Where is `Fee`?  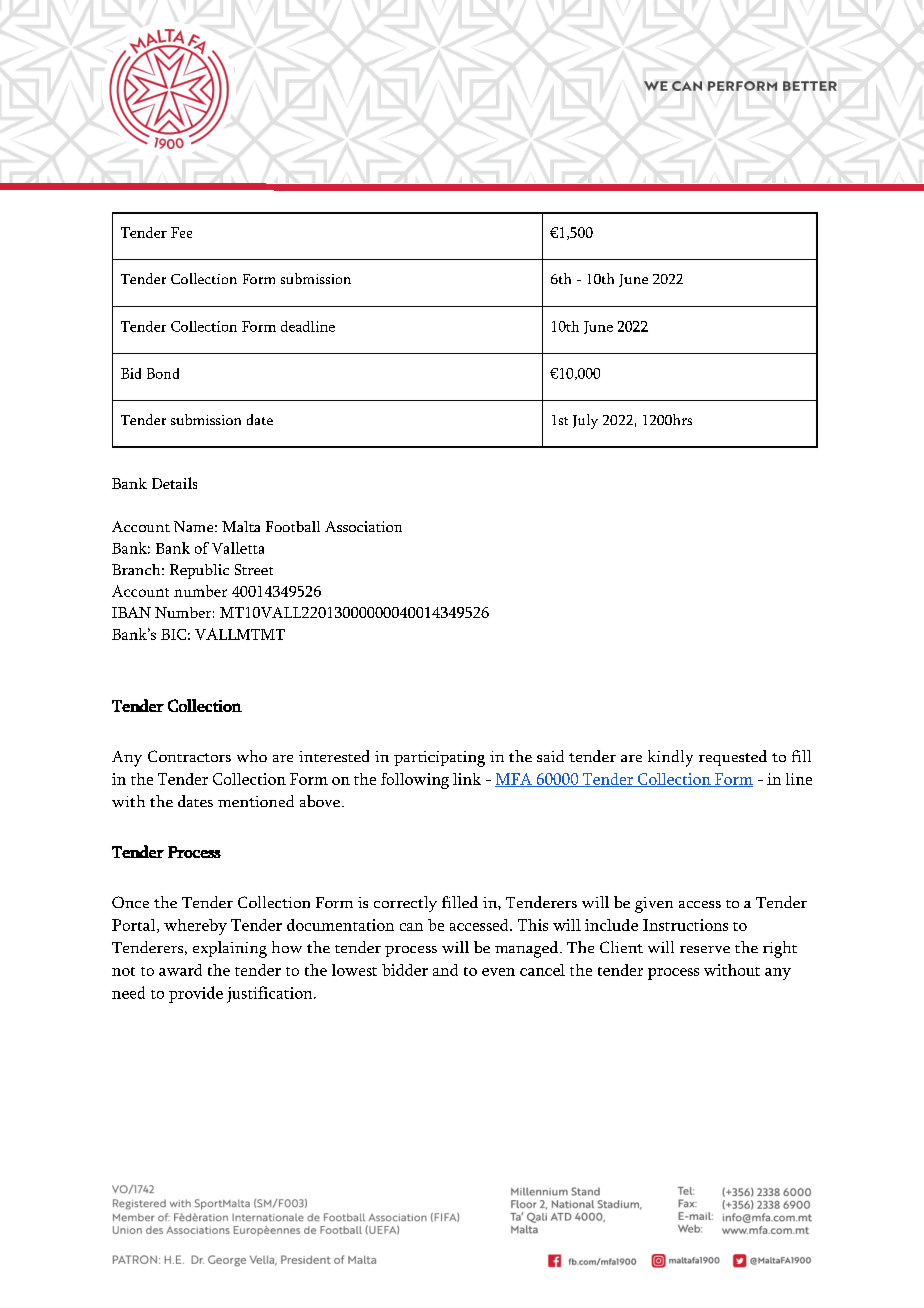 Fee is located at coordinates (181, 232).
